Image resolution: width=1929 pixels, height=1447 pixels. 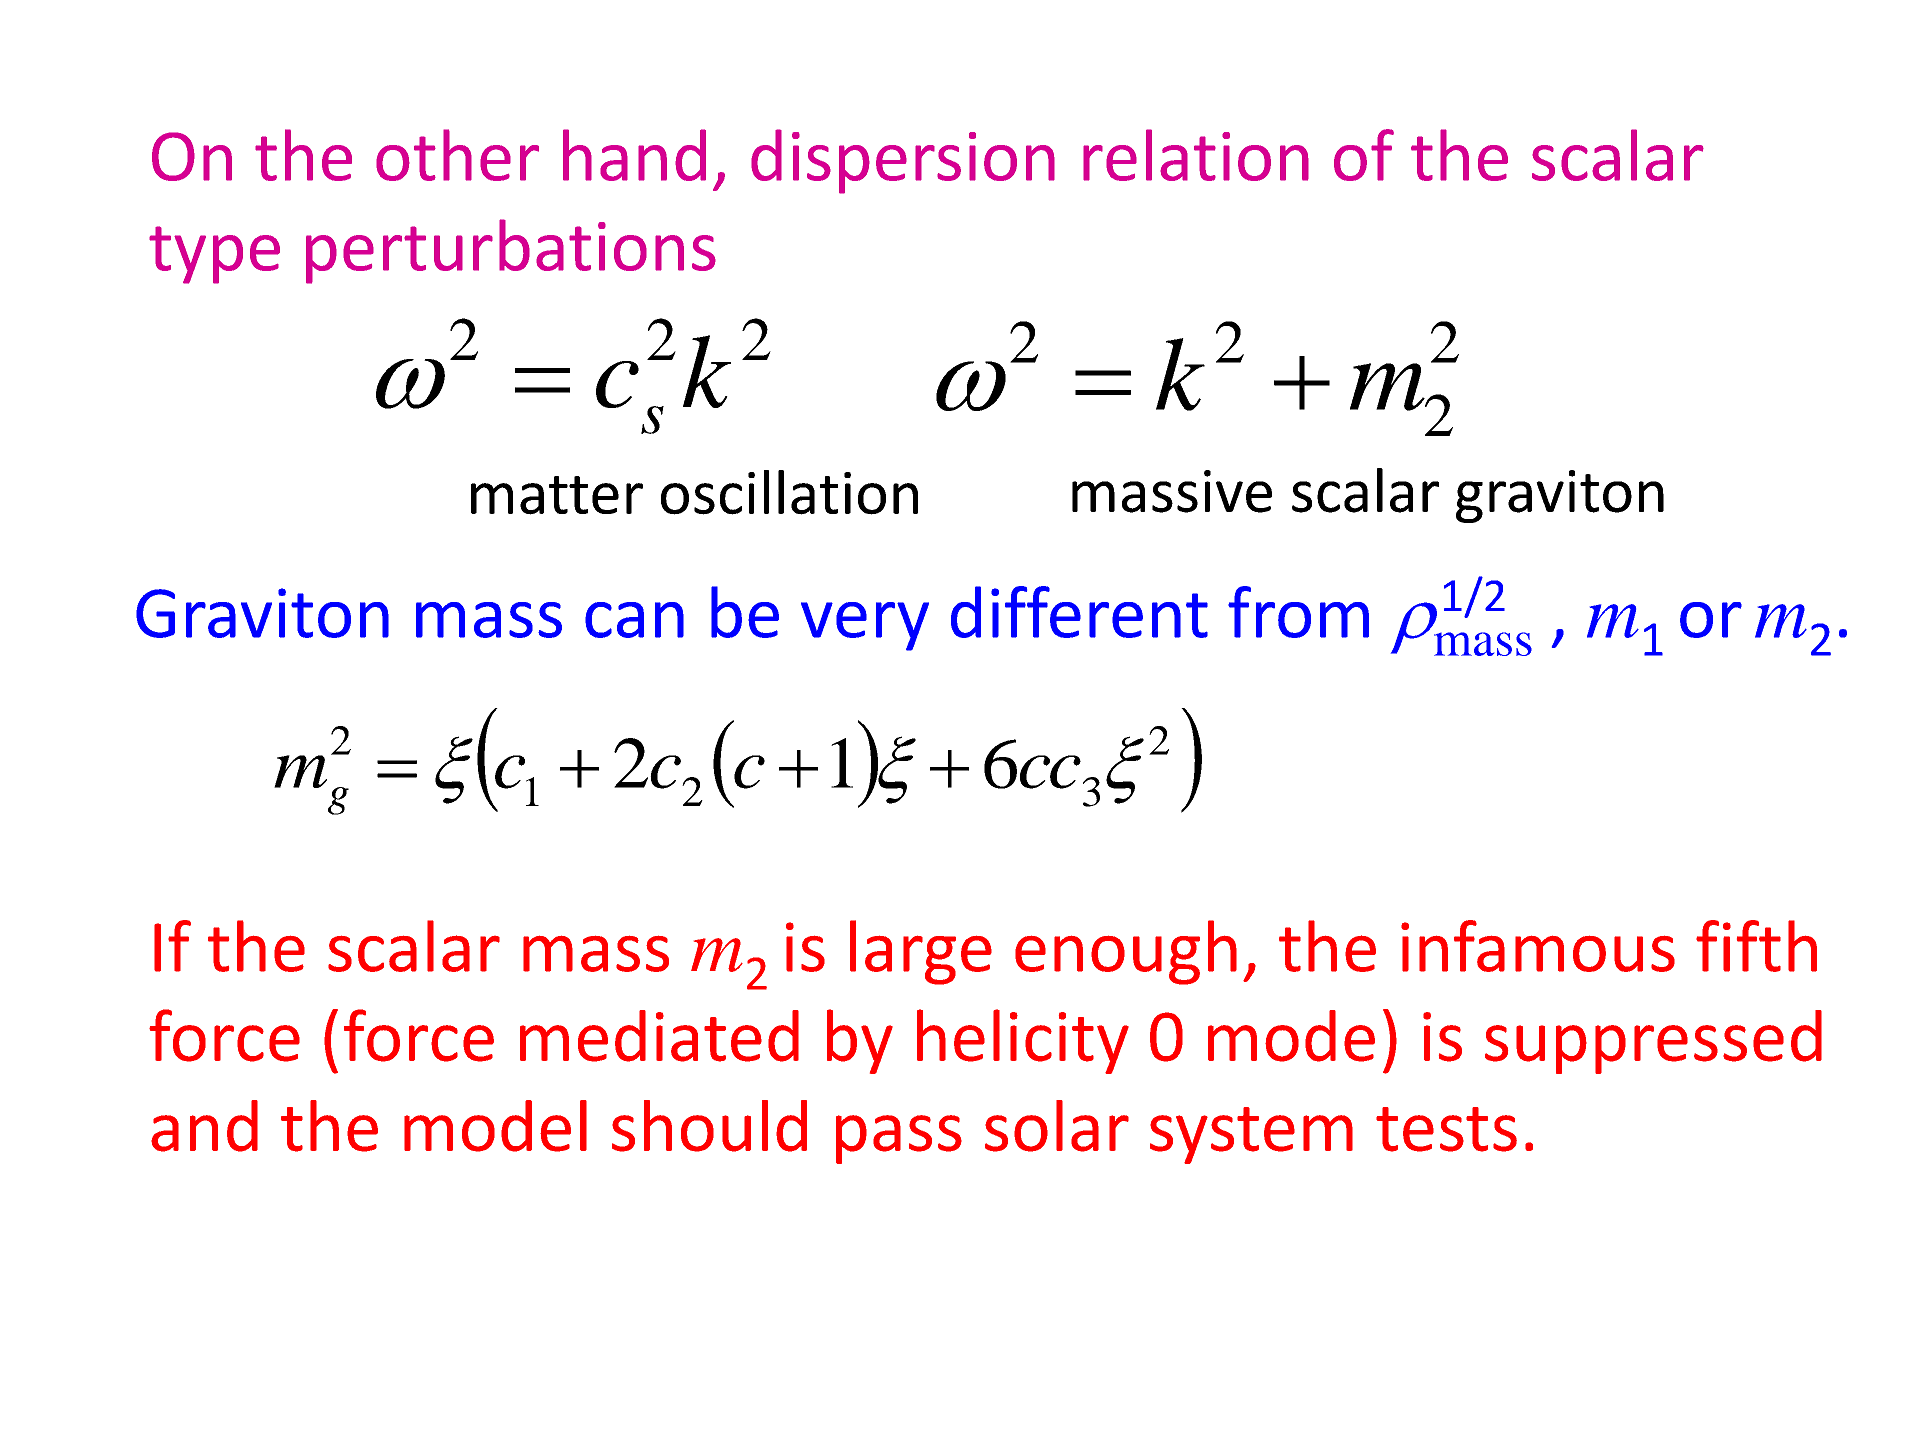 What do you see at coordinates (709, 1126) in the screenshot?
I see `should` at bounding box center [709, 1126].
